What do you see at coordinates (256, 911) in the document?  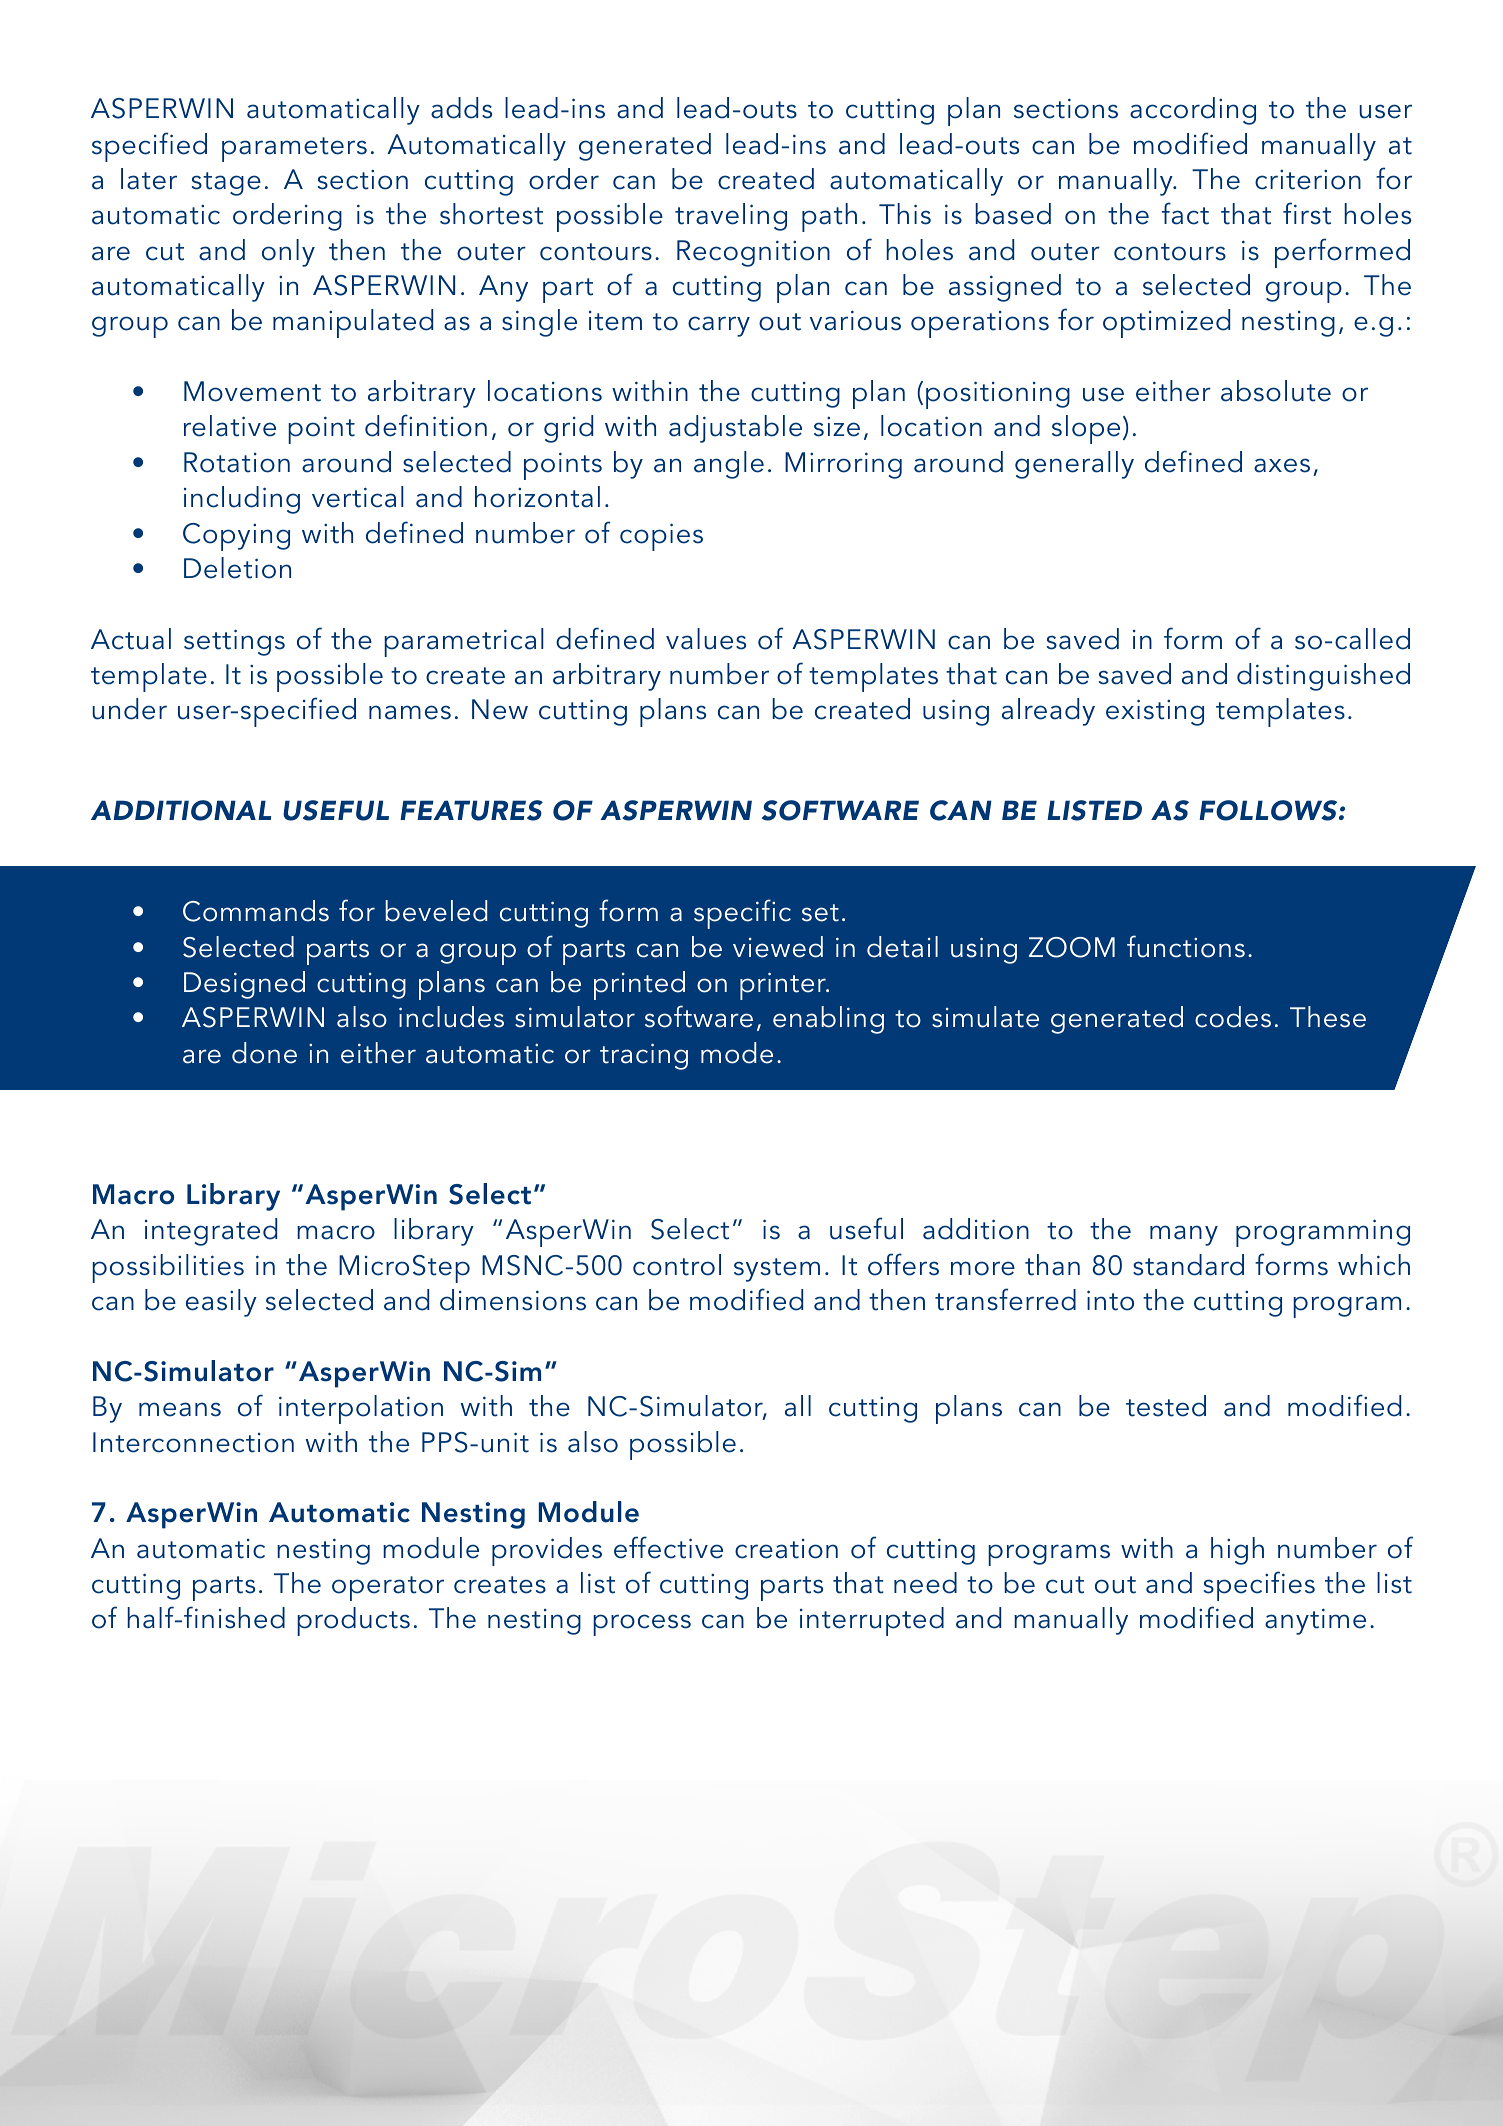 I see `Commands` at bounding box center [256, 911].
